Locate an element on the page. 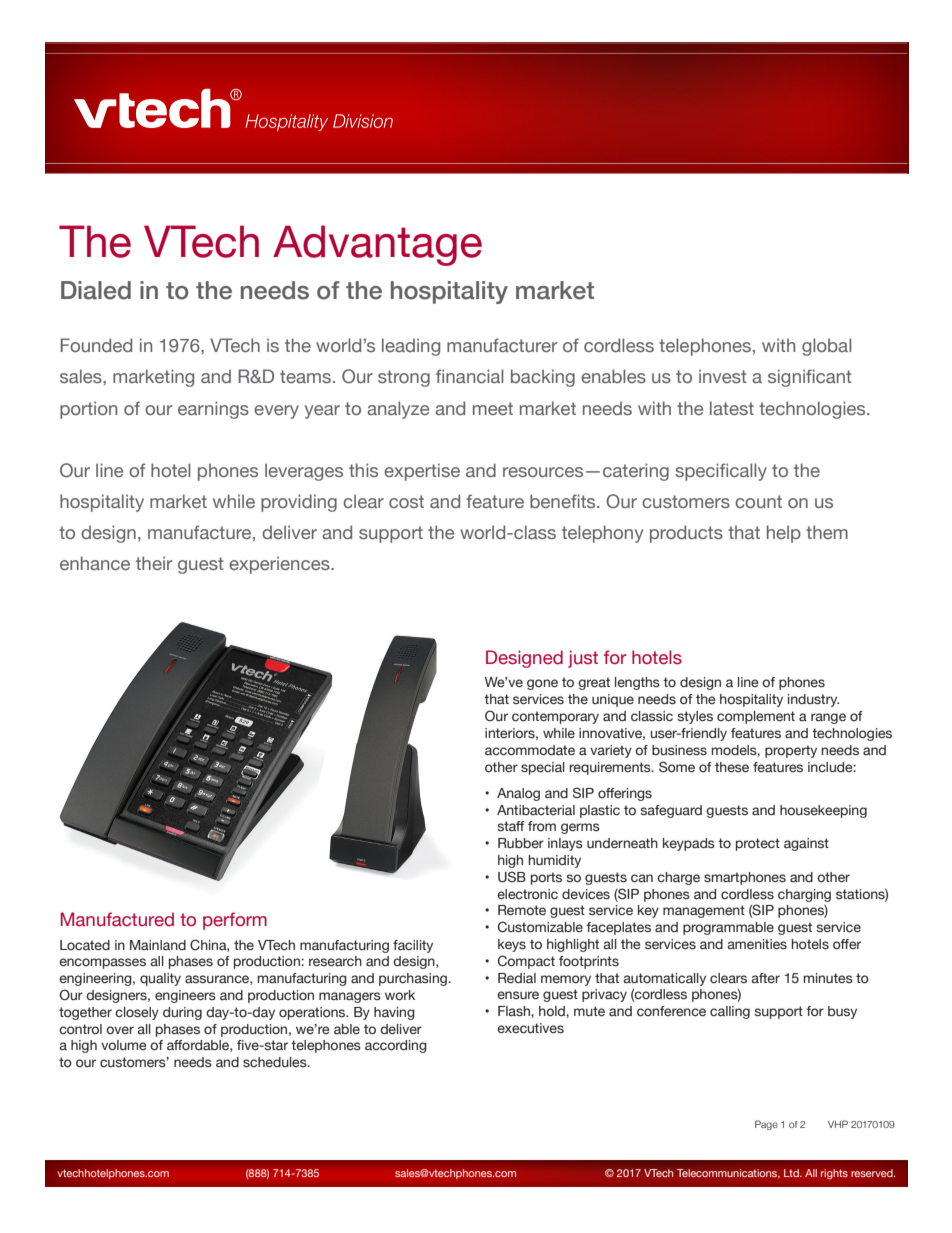 Image resolution: width=952 pixels, height=1233 pixels. enhance is located at coordinates (95, 563).
